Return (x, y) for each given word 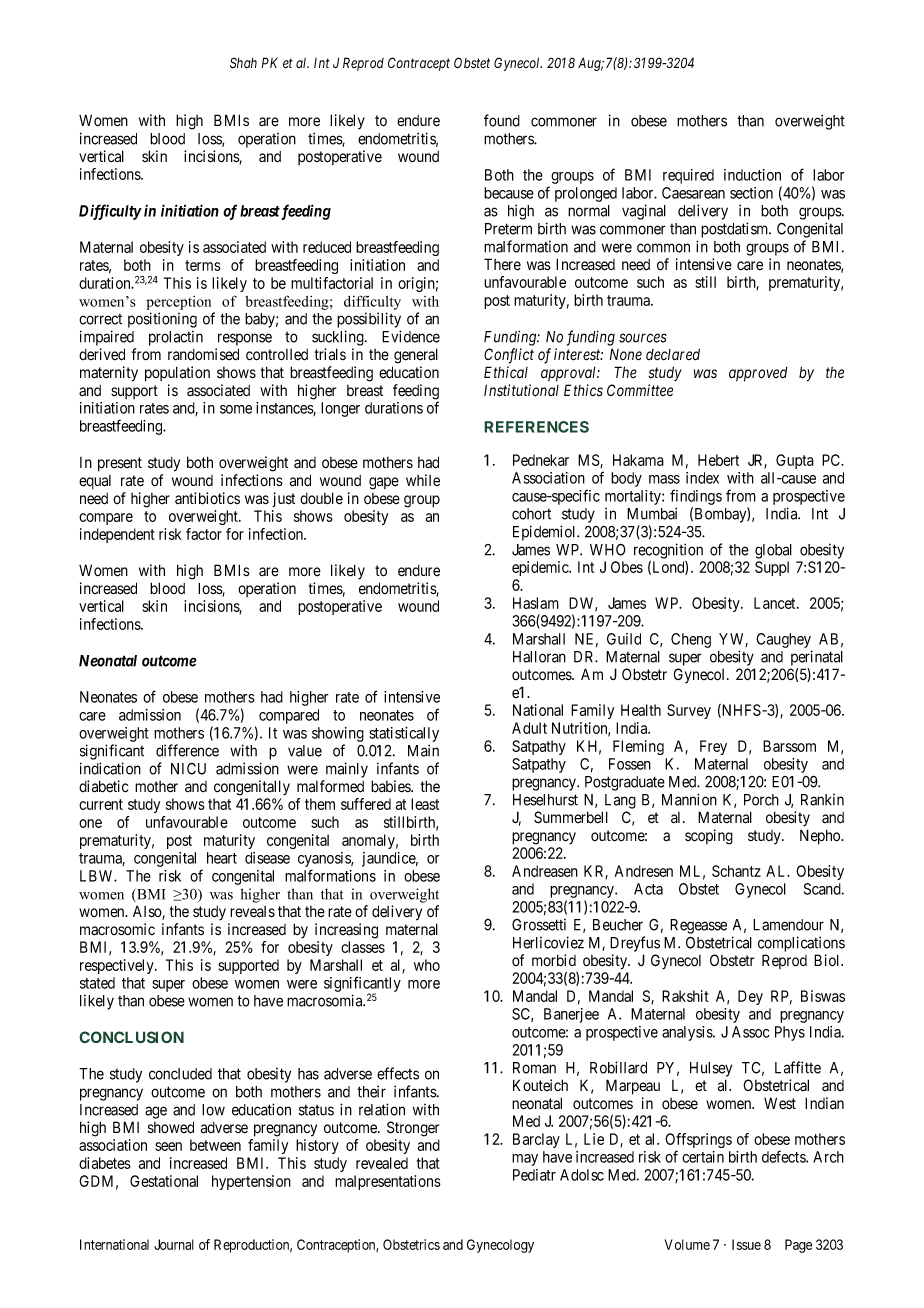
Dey (750, 997)
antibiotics (207, 498)
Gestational (164, 1181)
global (773, 551)
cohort (531, 514)
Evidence (411, 336)
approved (758, 374)
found (502, 120)
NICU (188, 769)
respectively (118, 966)
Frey (713, 747)
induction (752, 175)
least (425, 804)
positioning (162, 320)
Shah (243, 63)
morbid (554, 960)
